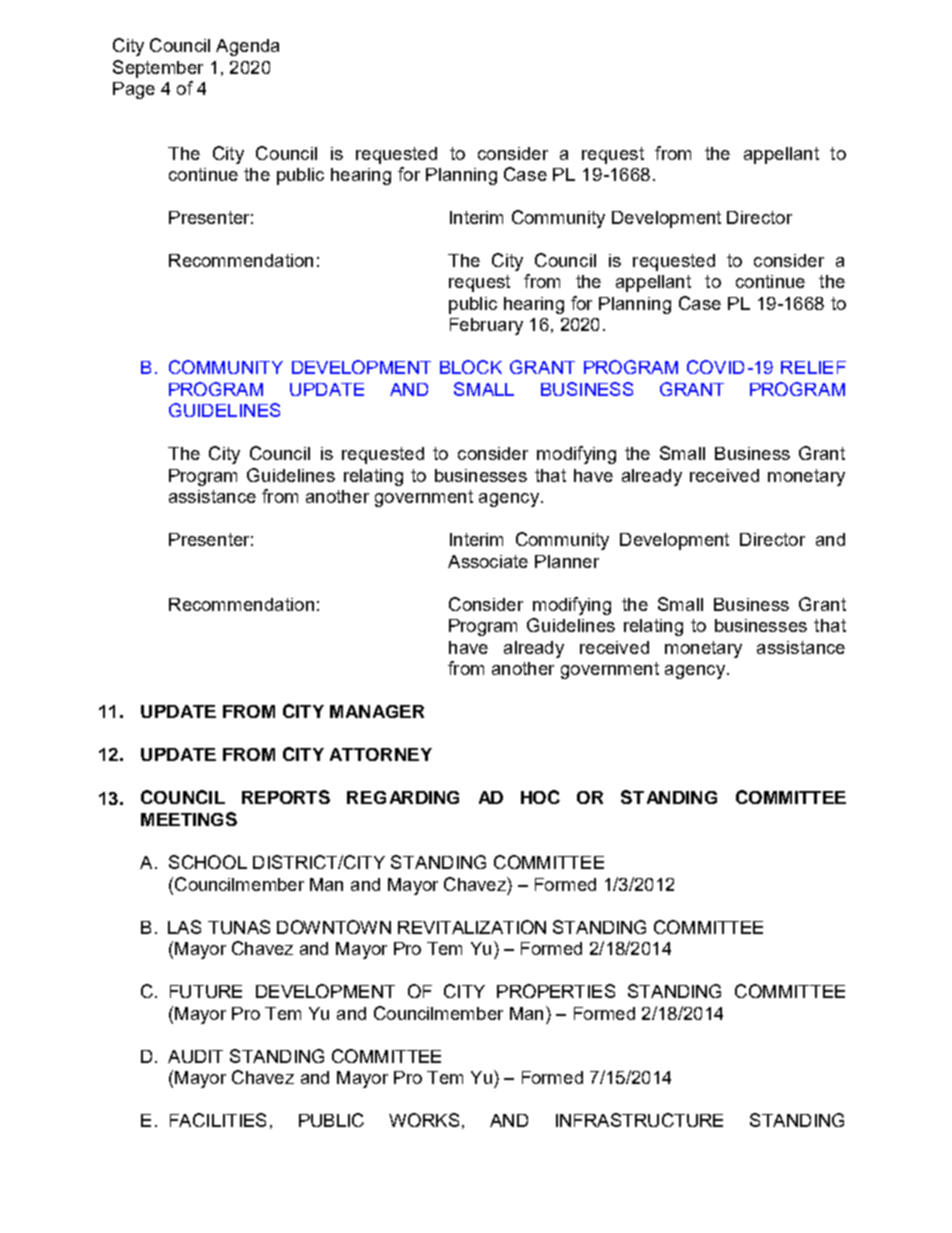 This screenshot has width=952, height=1233. I want to click on MANAGER, so click(377, 711).
